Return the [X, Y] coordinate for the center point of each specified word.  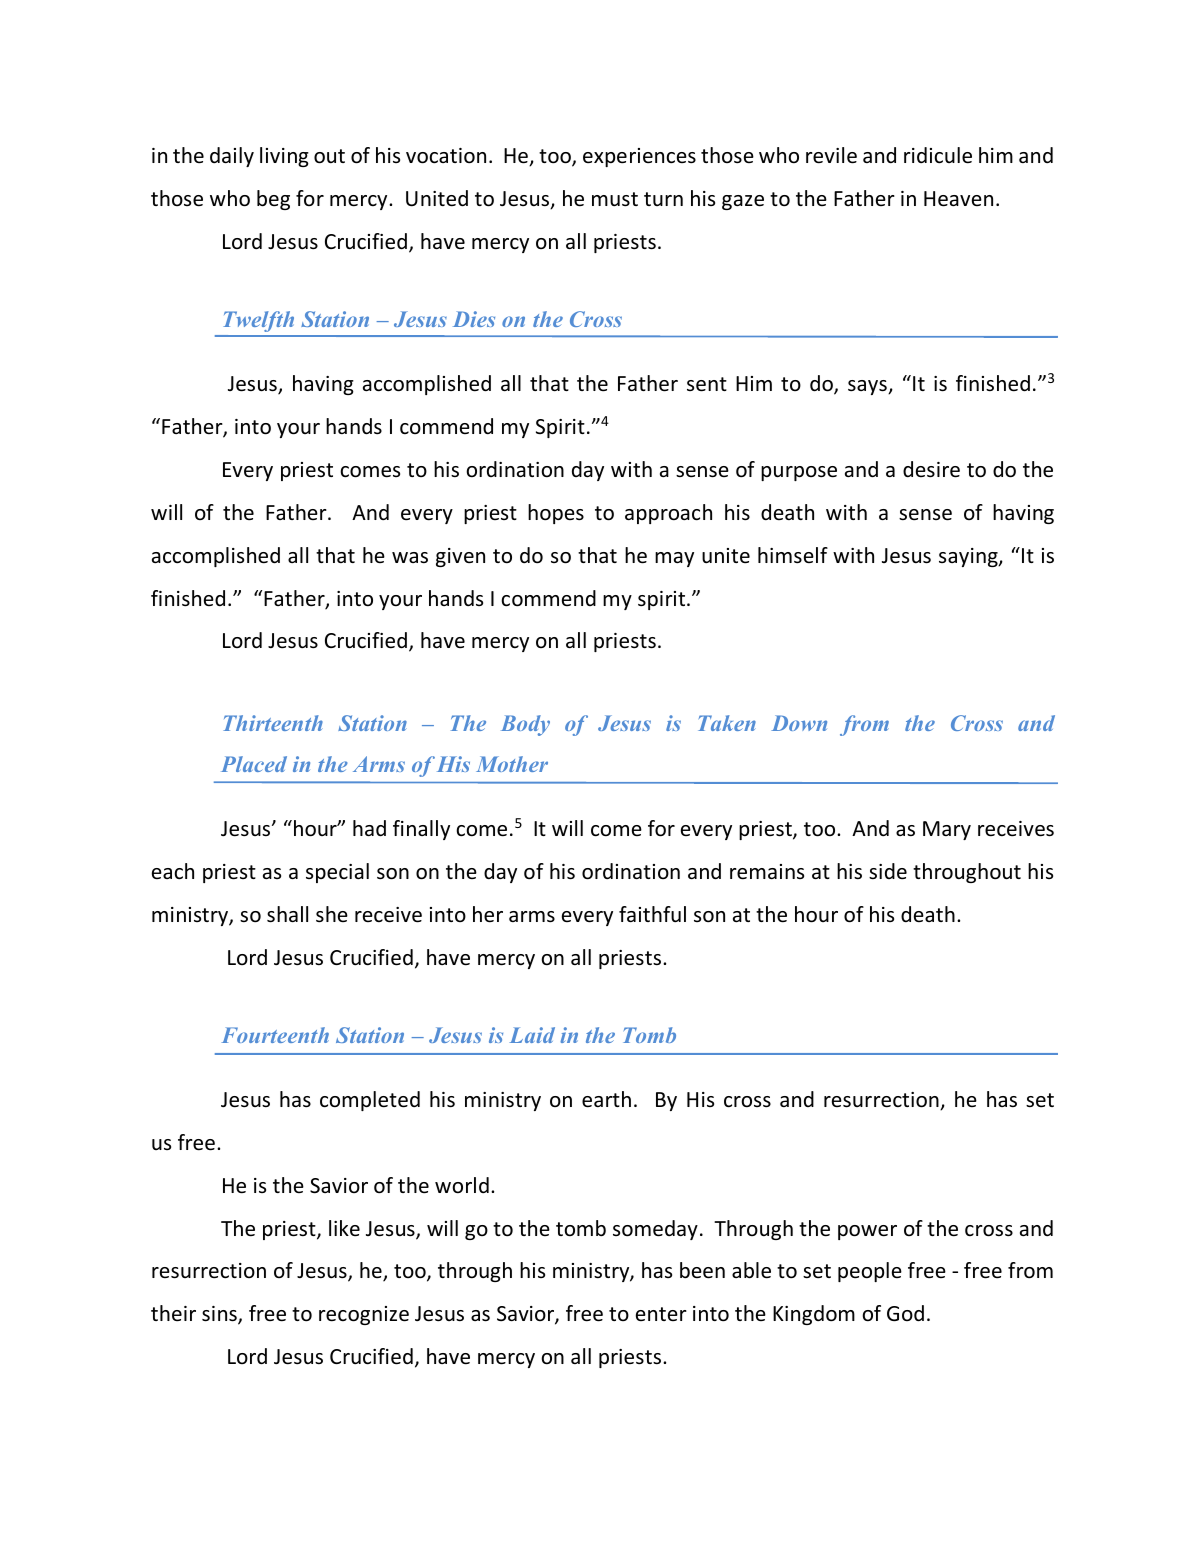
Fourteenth [275, 1035]
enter [661, 1314]
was [410, 557]
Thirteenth [273, 723]
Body [525, 725]
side [888, 871]
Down [799, 723]
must [615, 199]
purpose [799, 473]
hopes [556, 514]
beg [273, 200]
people [870, 1272]
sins [220, 1315]
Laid [532, 1035]
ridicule [938, 155]
